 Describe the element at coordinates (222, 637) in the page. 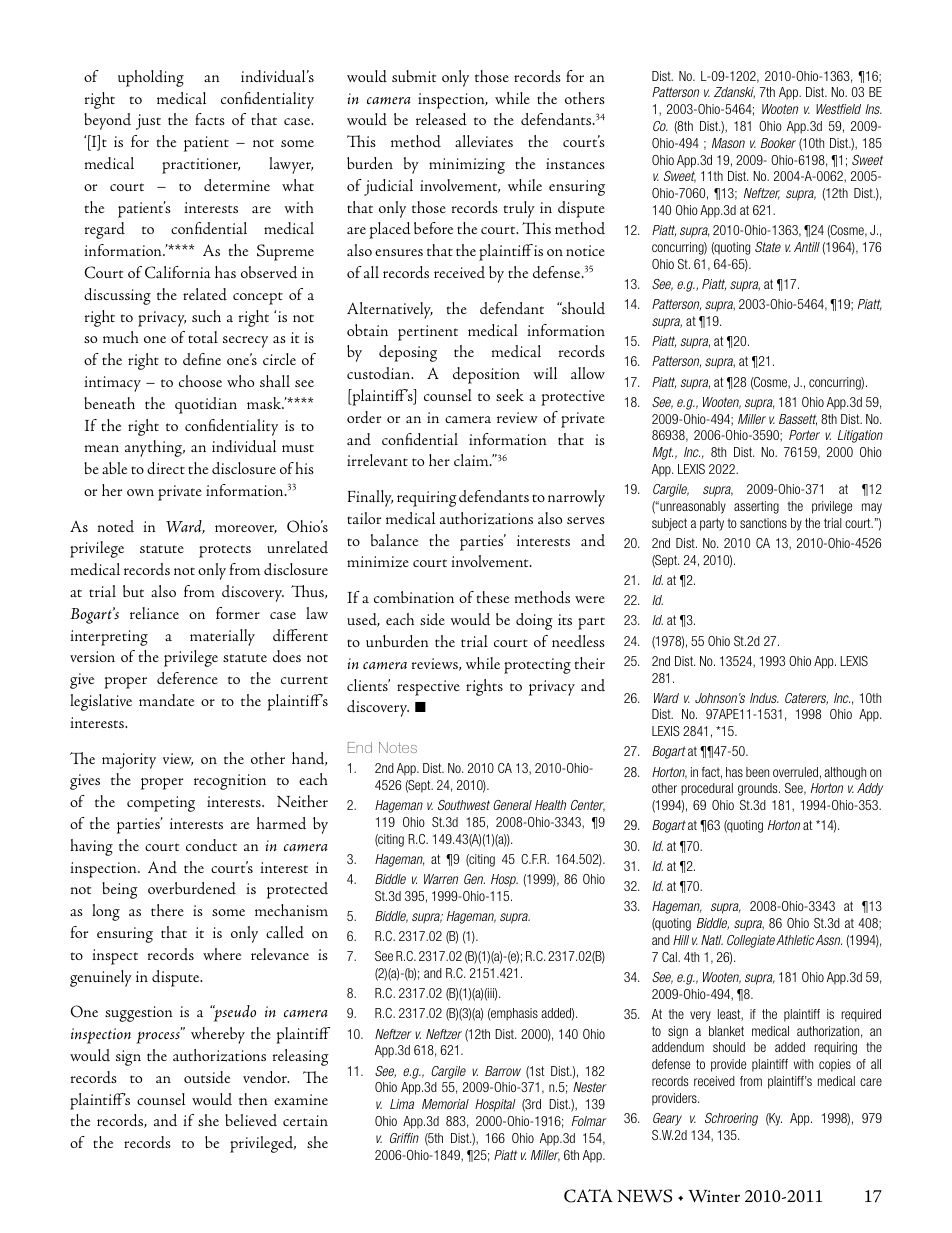

I see `materially` at that location.
